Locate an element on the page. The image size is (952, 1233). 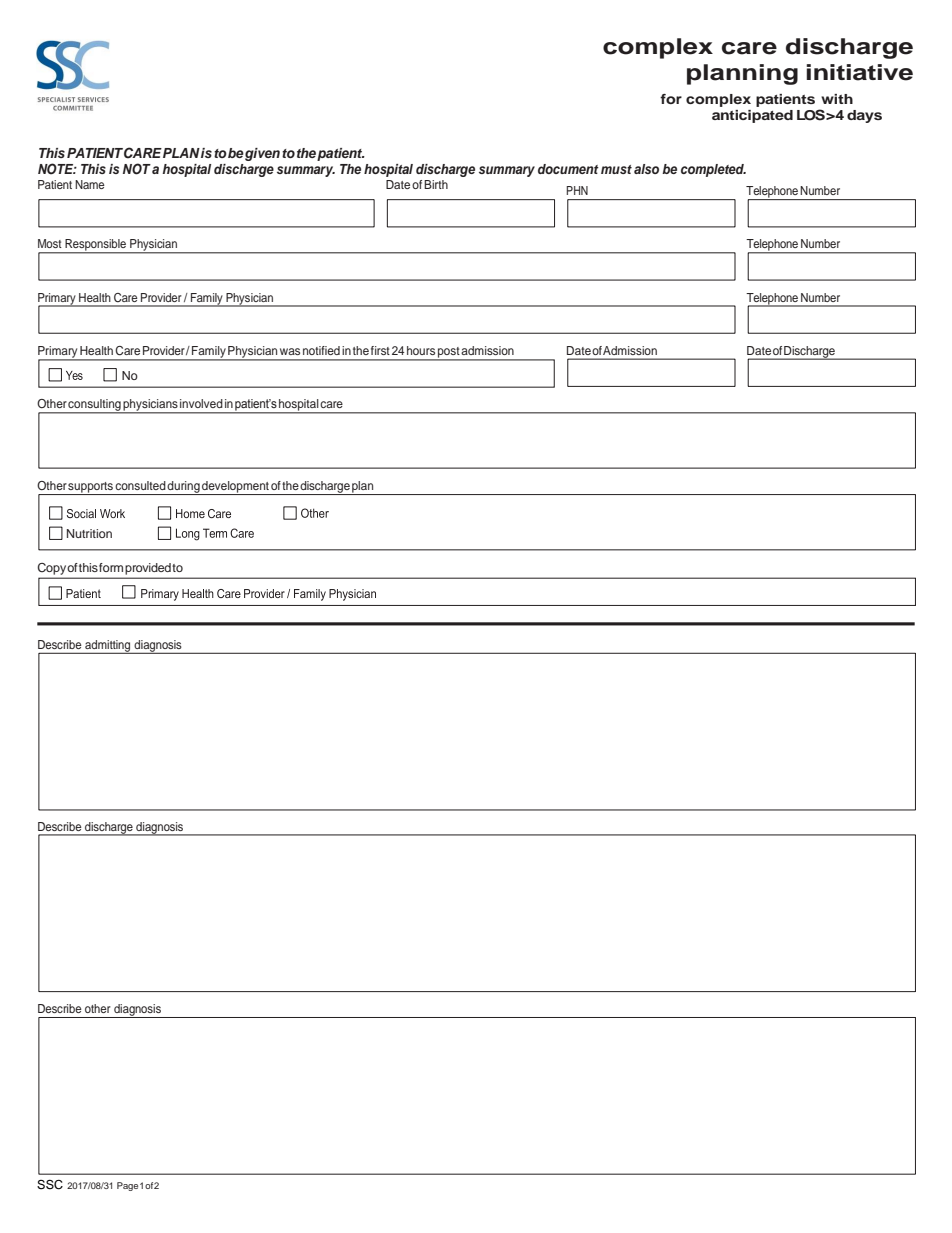
development is located at coordinates (235, 488).
